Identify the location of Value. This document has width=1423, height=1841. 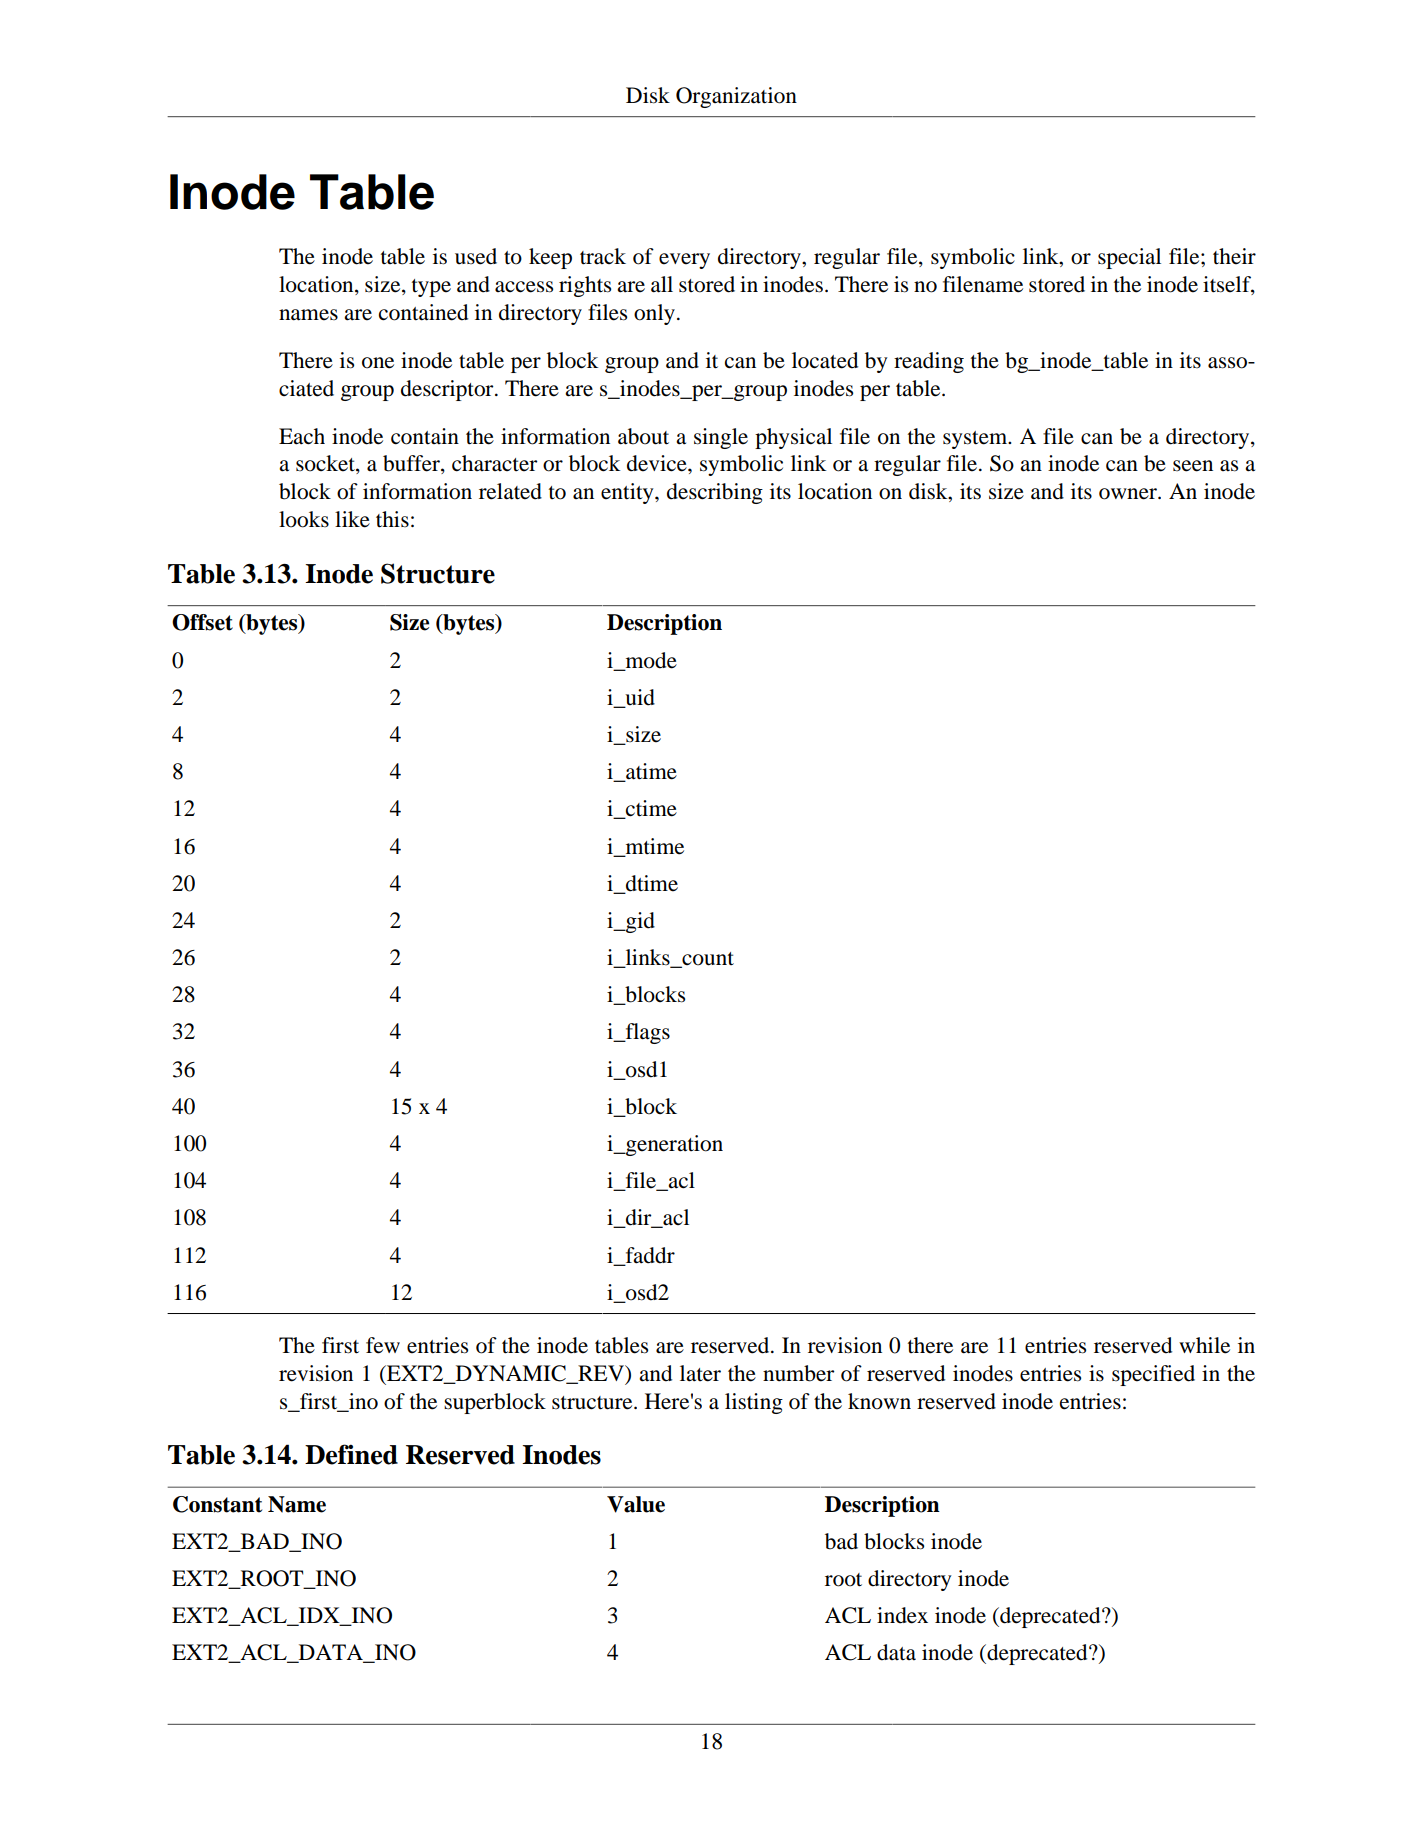
(636, 1504).
